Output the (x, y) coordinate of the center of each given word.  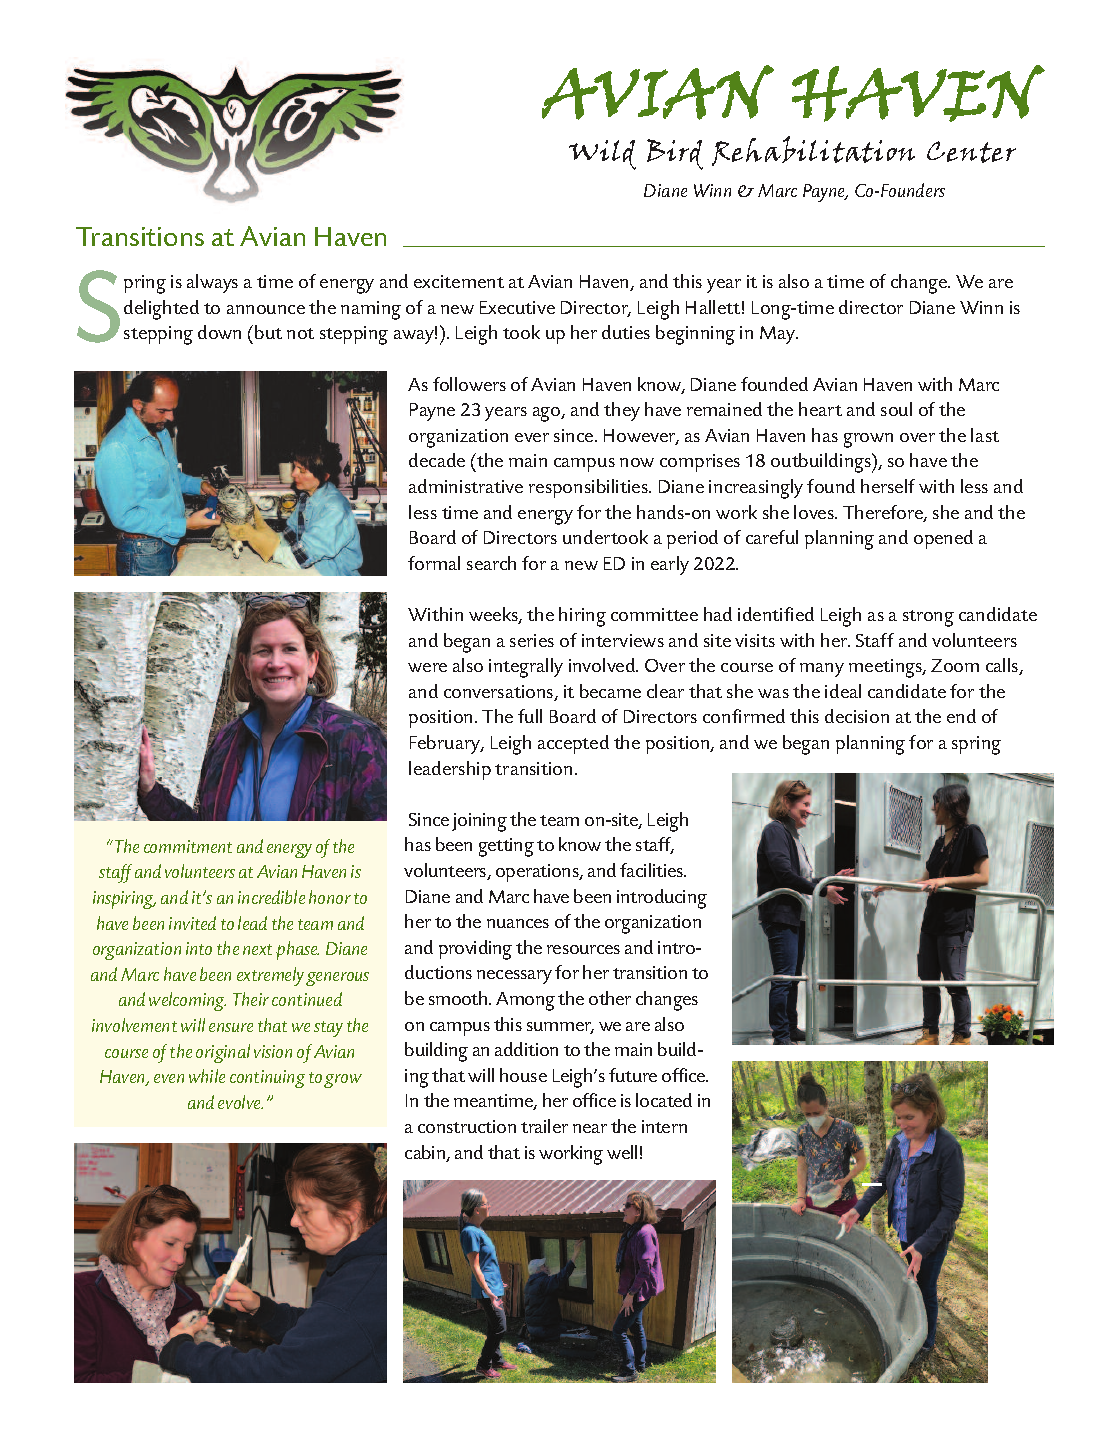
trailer (544, 1126)
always (212, 283)
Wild (602, 155)
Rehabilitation (813, 151)
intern (664, 1126)
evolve (240, 1102)
